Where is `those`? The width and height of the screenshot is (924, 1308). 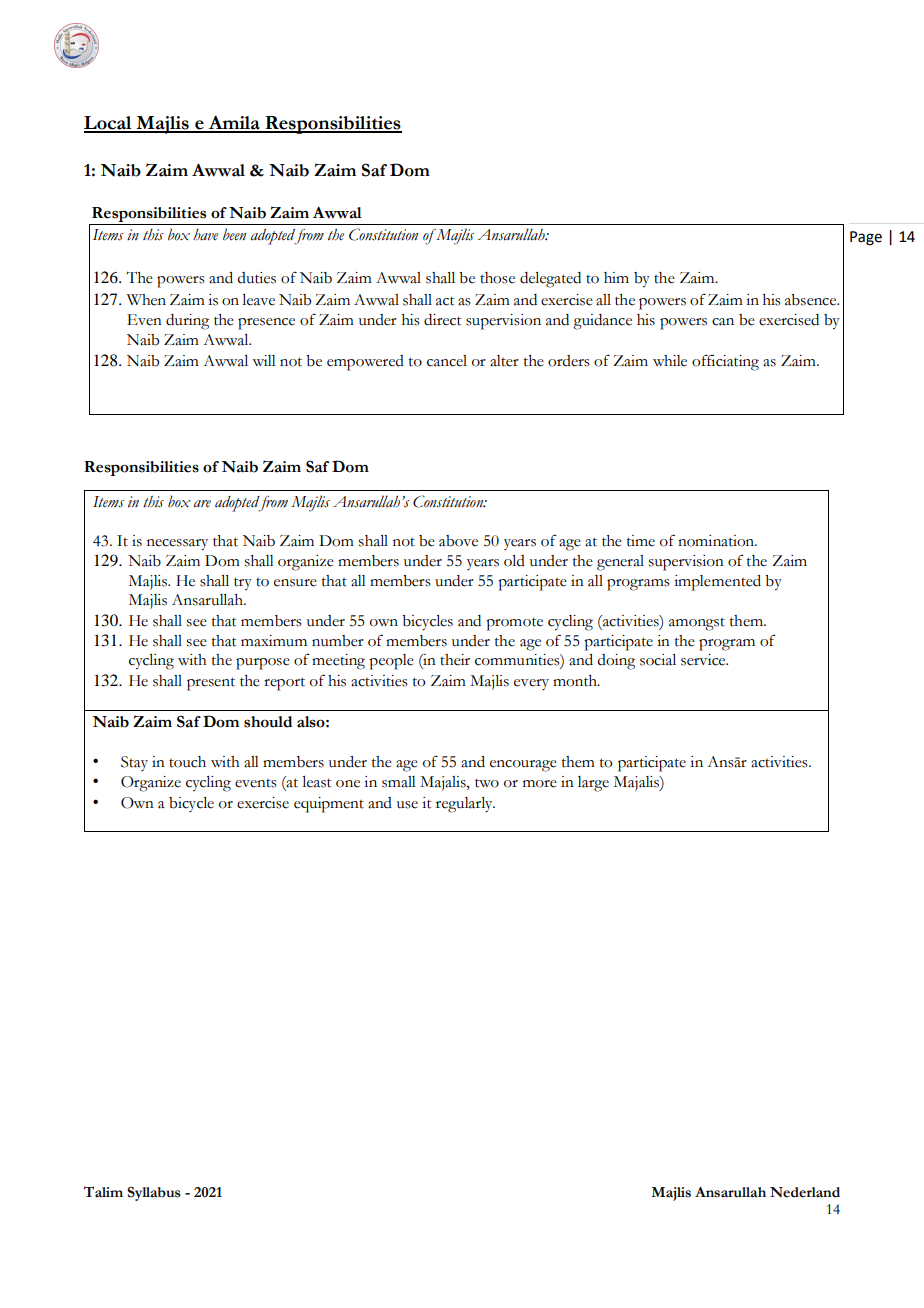
those is located at coordinates (497, 278).
